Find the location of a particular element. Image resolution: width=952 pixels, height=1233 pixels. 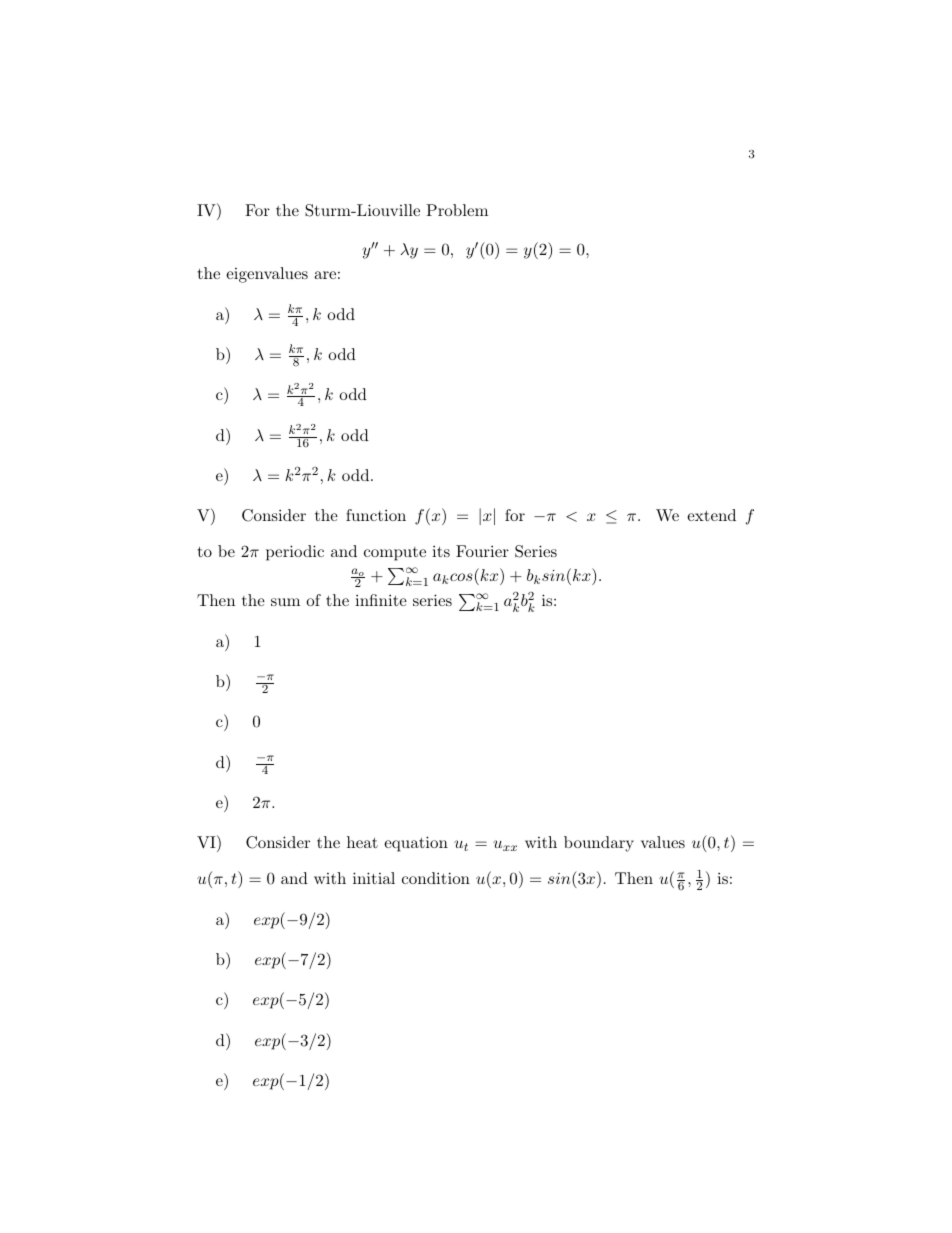

periodic is located at coordinates (295, 553).
